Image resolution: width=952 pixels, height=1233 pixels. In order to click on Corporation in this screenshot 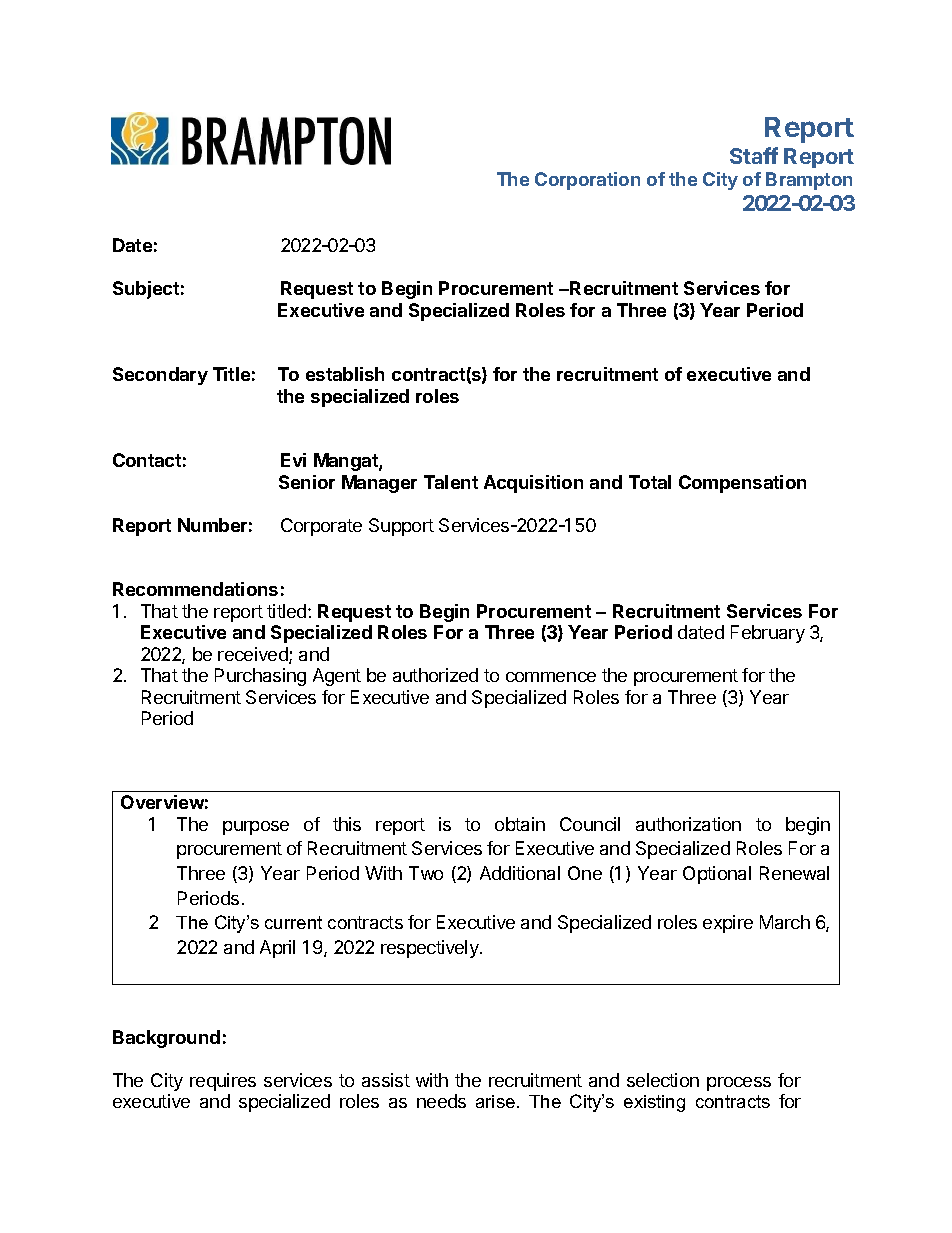, I will do `click(587, 181)`.
